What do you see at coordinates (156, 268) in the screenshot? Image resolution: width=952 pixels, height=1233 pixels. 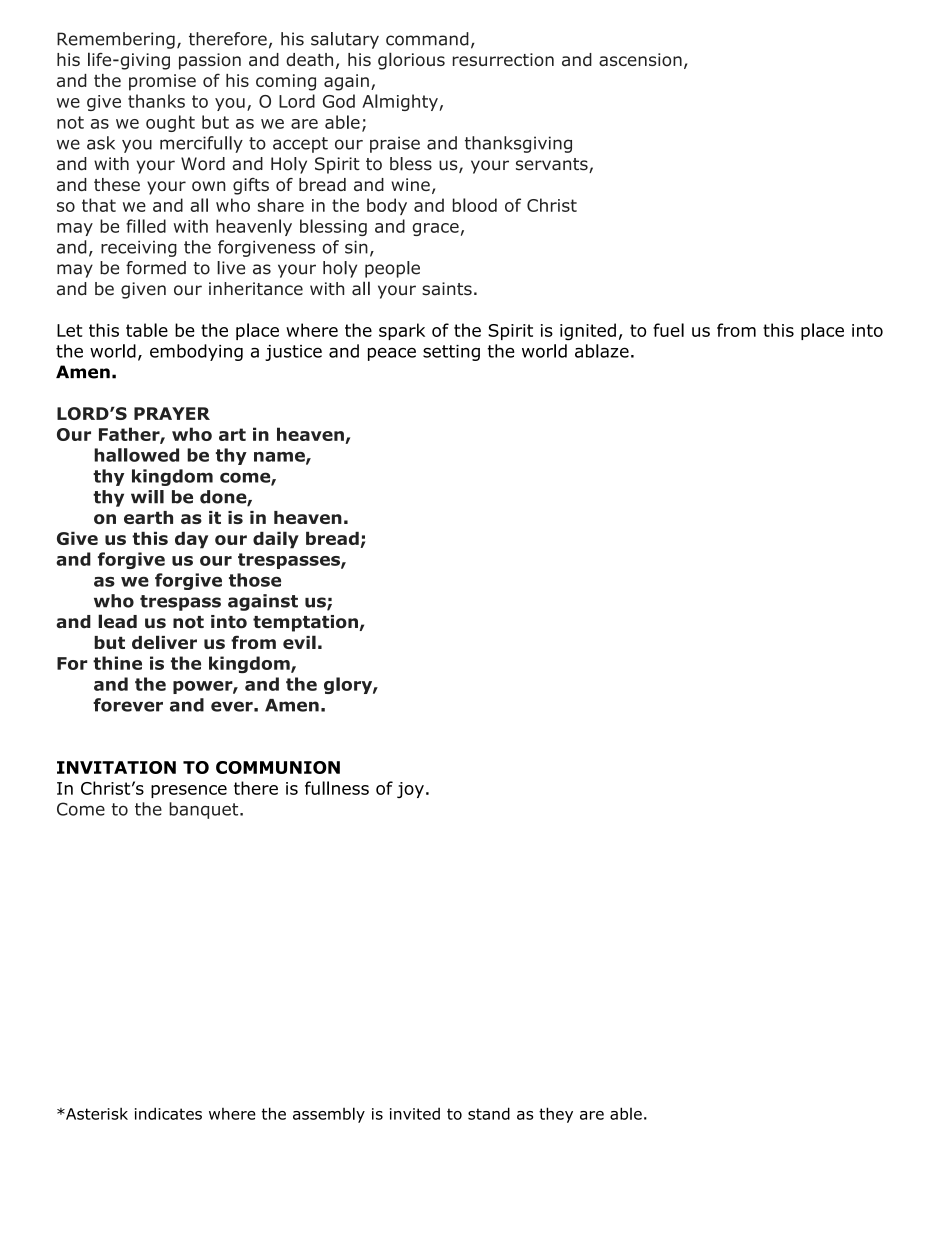 I see `formed` at bounding box center [156, 268].
